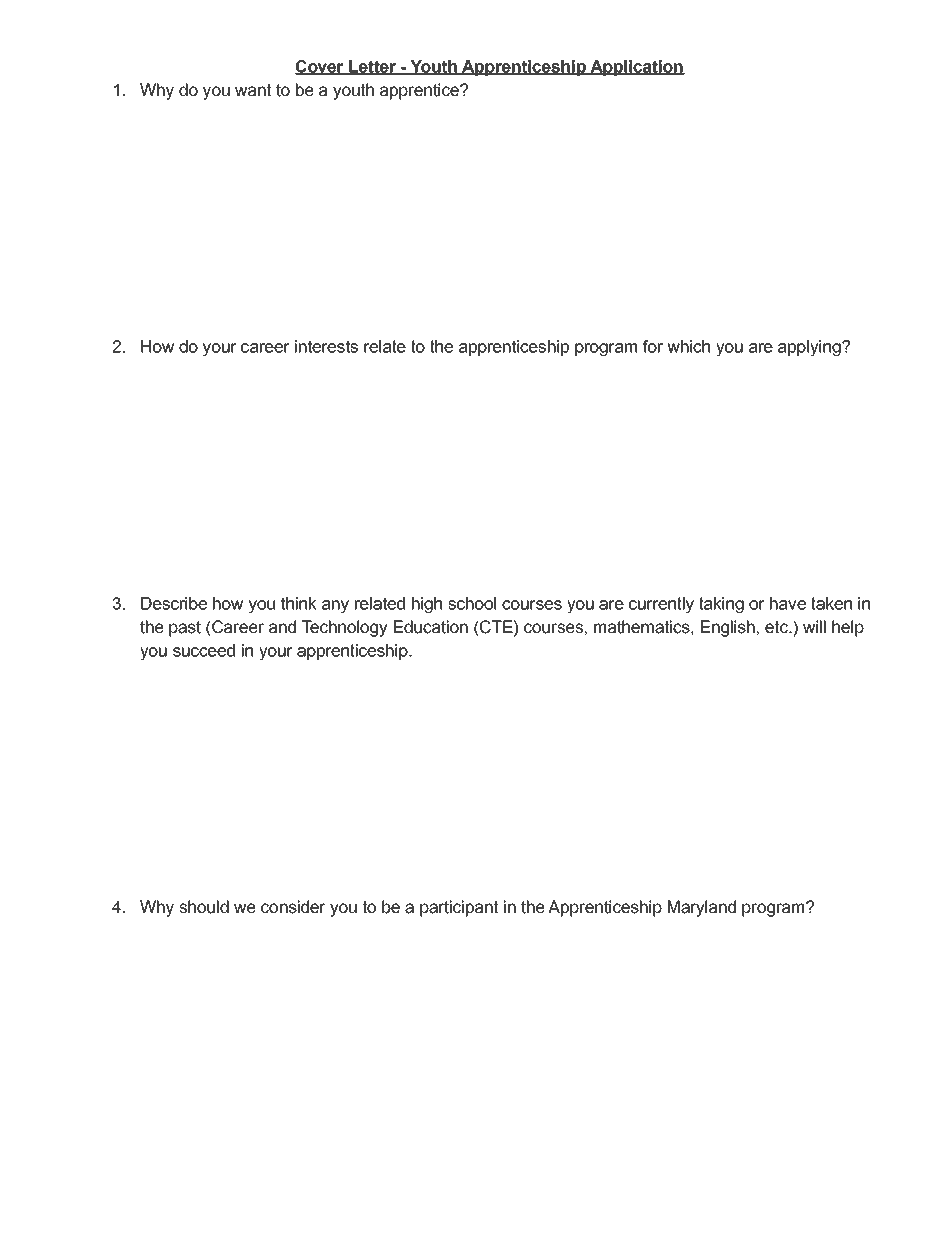 The image size is (952, 1233). Describe the element at coordinates (636, 68) in the image. I see `Application` at that location.
